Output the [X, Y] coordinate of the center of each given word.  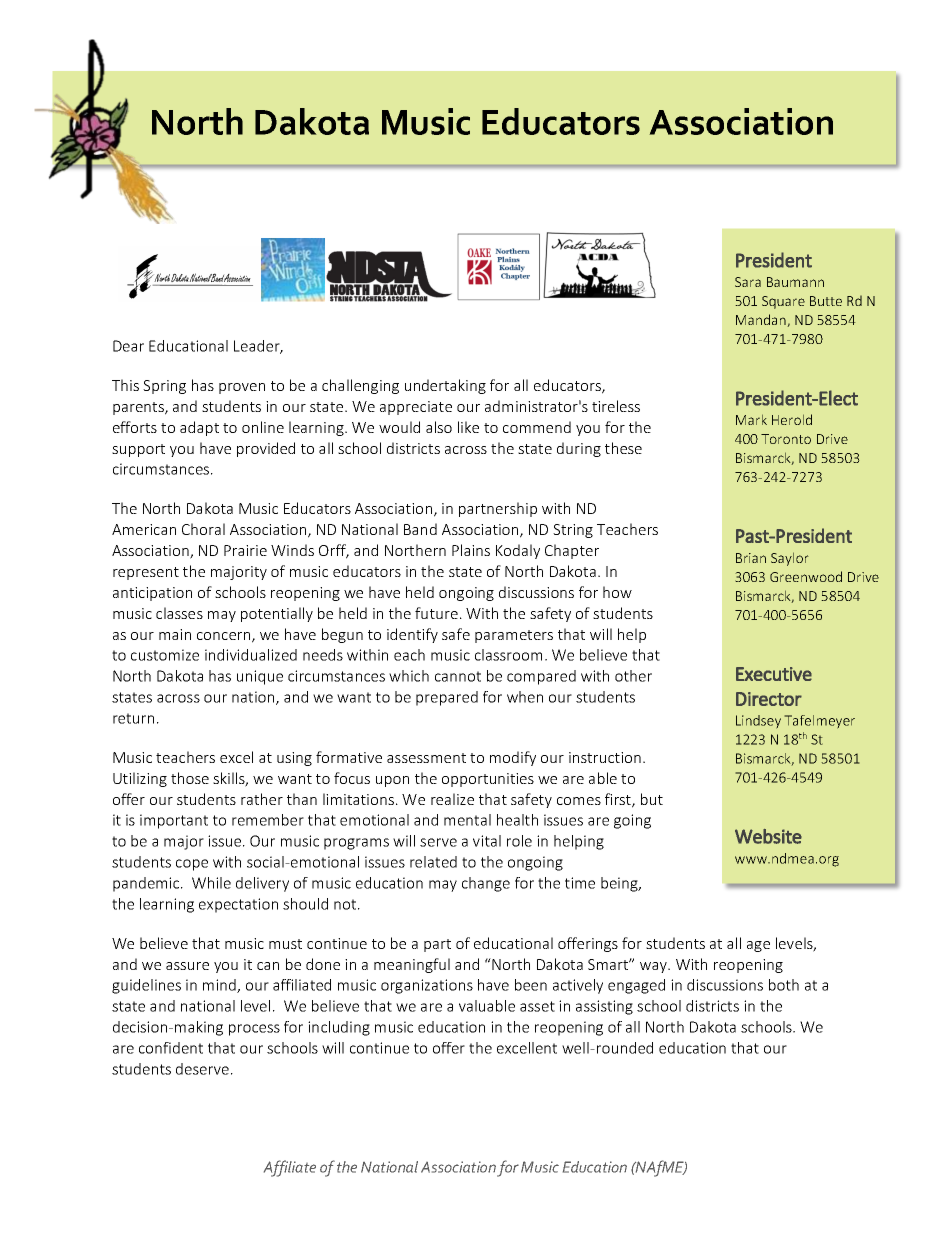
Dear [128, 346]
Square [783, 302]
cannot [458, 676]
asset [537, 1006]
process [254, 1030]
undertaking [445, 386]
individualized [251, 655]
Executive [774, 674]
